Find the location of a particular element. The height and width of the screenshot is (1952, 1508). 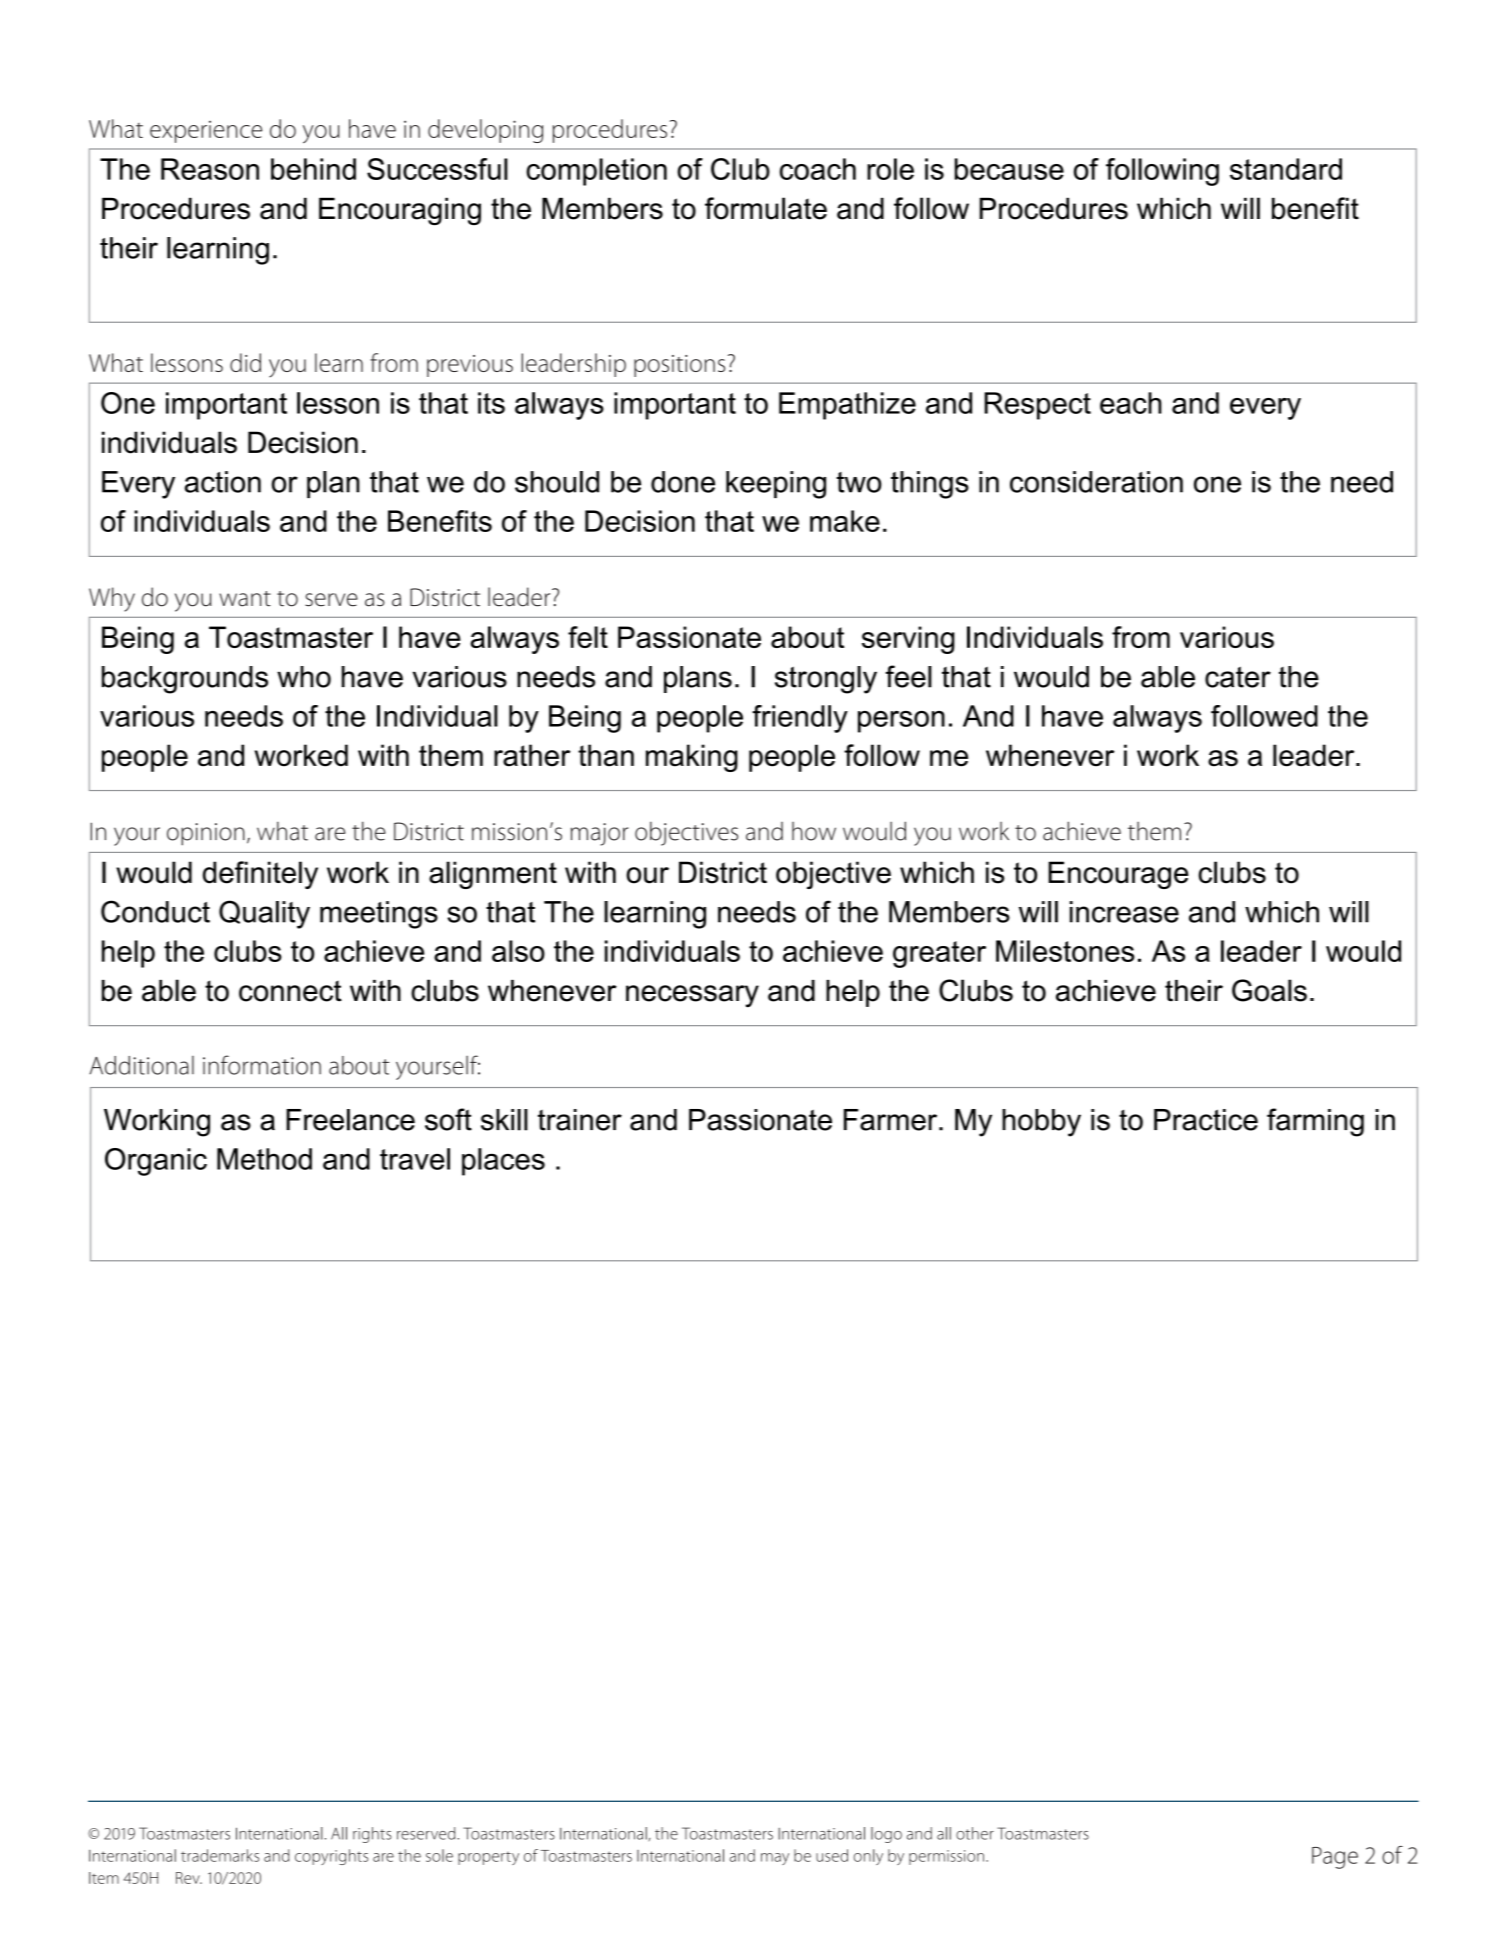

information is located at coordinates (262, 1065).
